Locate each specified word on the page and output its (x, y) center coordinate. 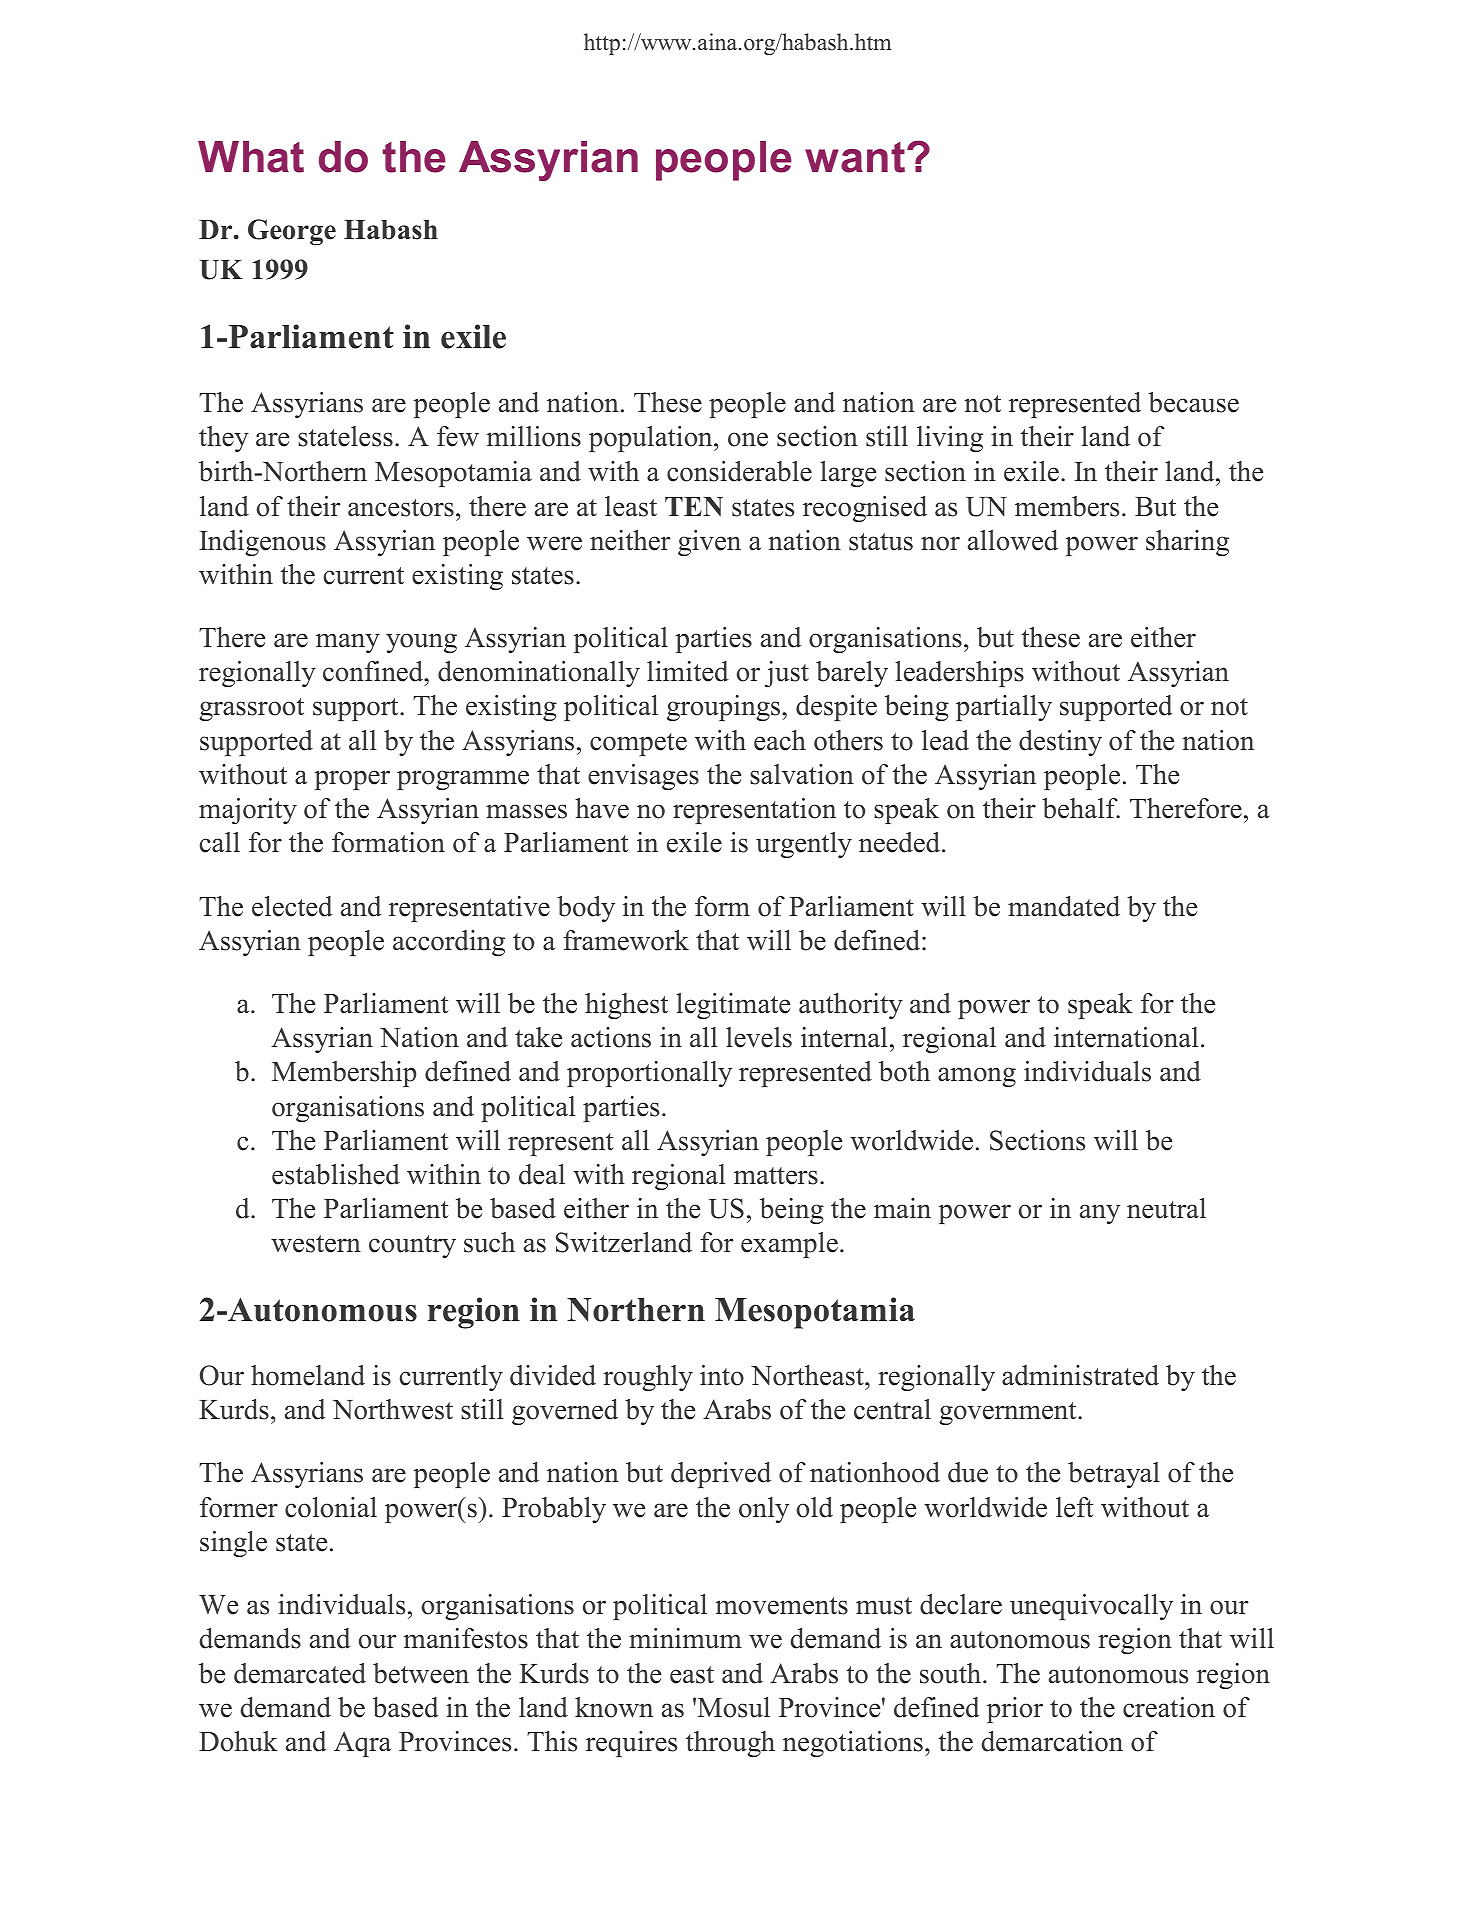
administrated (1080, 1375)
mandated (1064, 906)
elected (292, 906)
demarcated (300, 1673)
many (348, 643)
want (856, 157)
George (292, 232)
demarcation (1052, 1741)
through (730, 1744)
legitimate (733, 1006)
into (722, 1375)
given (709, 543)
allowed (1013, 540)
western (316, 1244)
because (1193, 402)
